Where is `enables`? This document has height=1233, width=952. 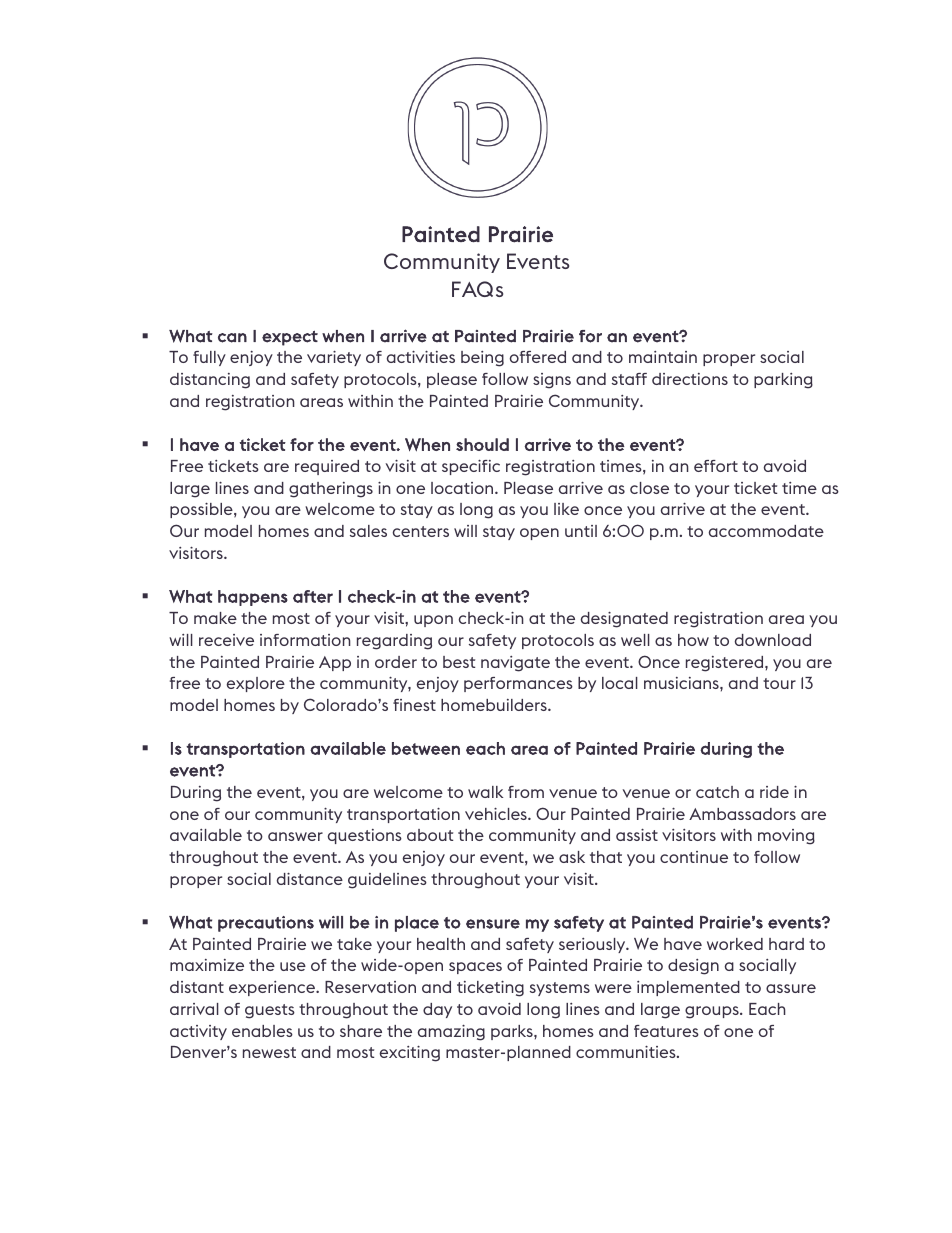
enables is located at coordinates (262, 1031).
